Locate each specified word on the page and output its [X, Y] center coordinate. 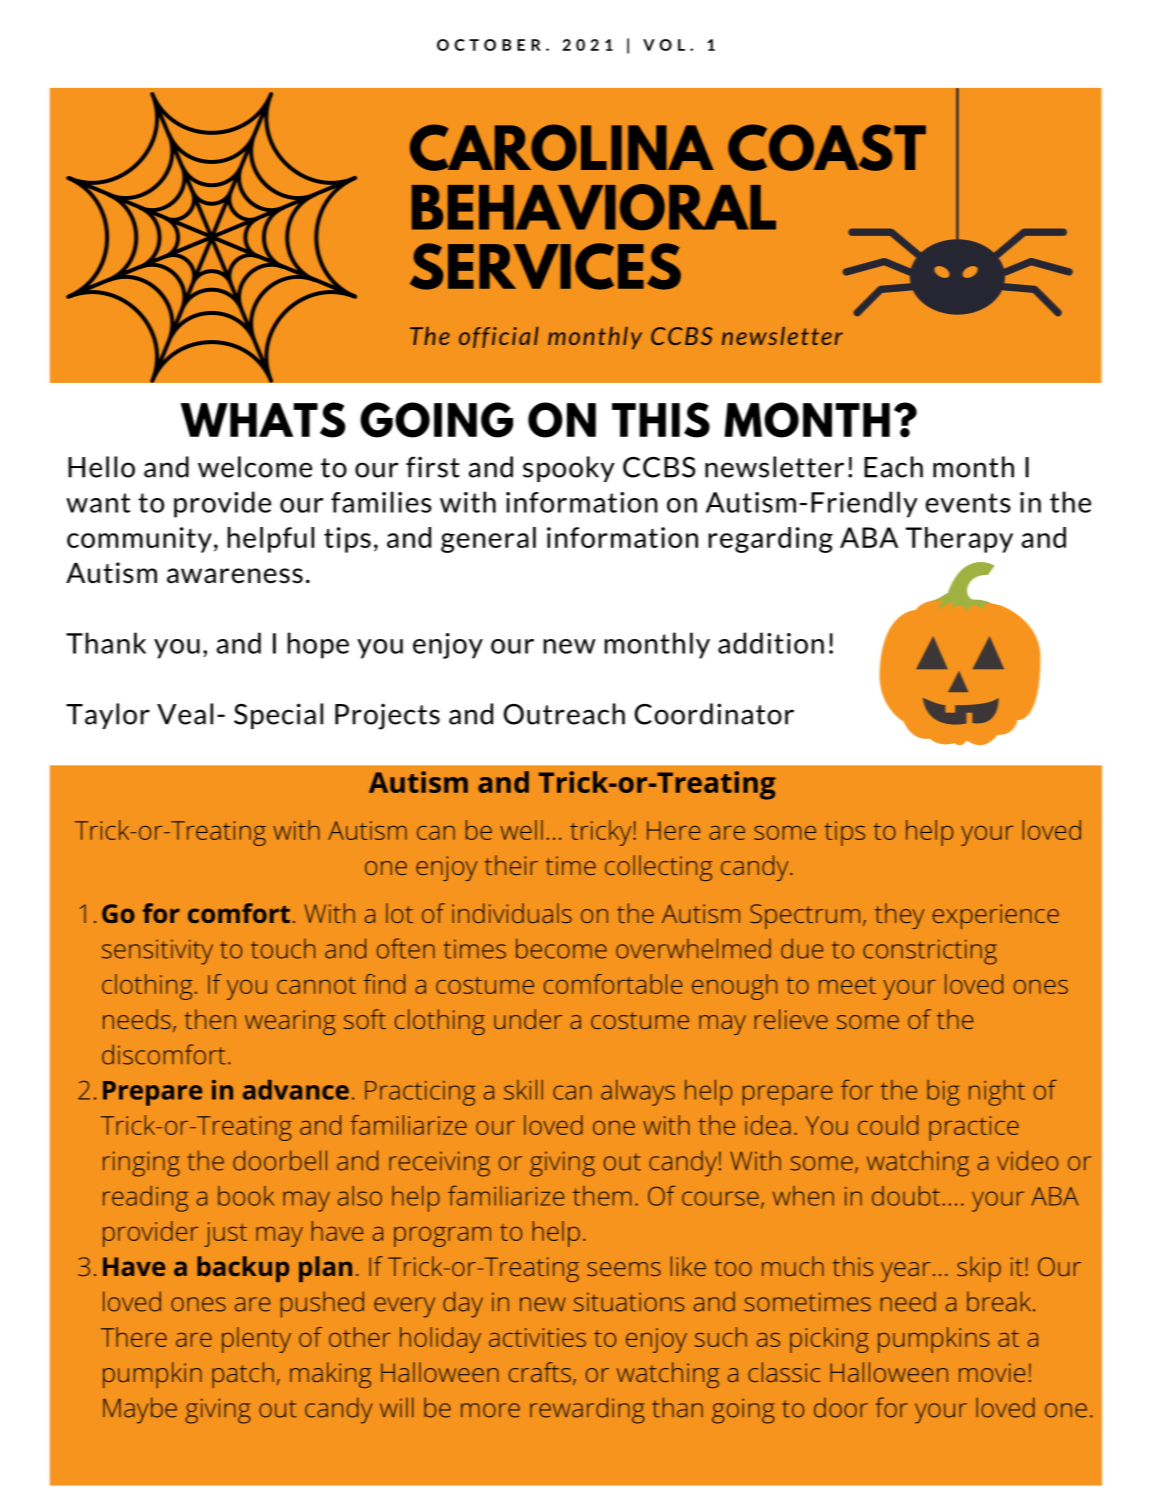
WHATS [263, 420]
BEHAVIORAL [594, 207]
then [210, 1019]
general [488, 540]
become [561, 948]
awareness [235, 576]
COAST [827, 147]
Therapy [959, 540]
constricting [930, 952]
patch [243, 1375]
